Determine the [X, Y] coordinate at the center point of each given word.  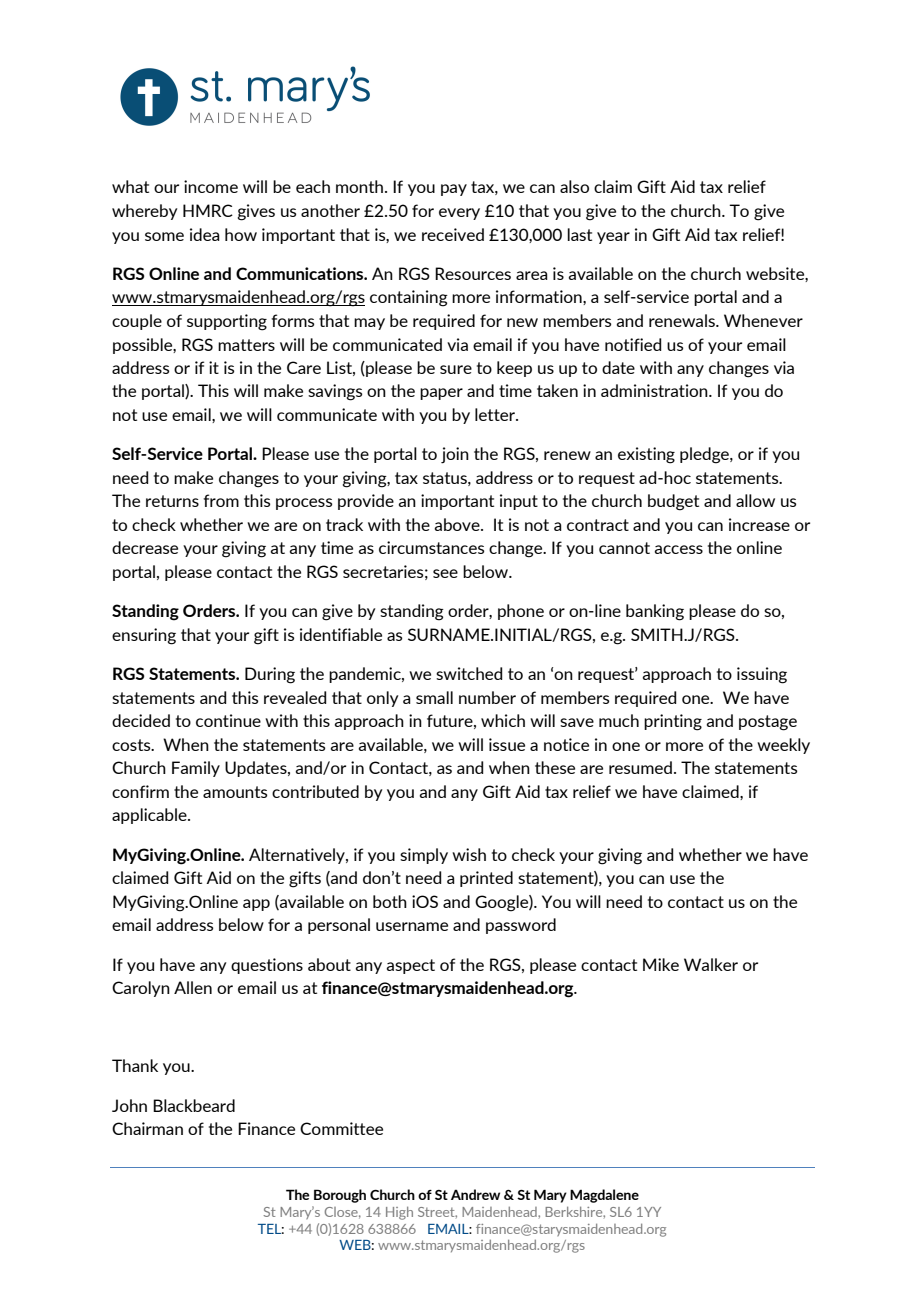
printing [673, 722]
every [459, 214]
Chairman [147, 1128]
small [434, 697]
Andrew [475, 1194]
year [613, 238]
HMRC [208, 210]
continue [228, 720]
